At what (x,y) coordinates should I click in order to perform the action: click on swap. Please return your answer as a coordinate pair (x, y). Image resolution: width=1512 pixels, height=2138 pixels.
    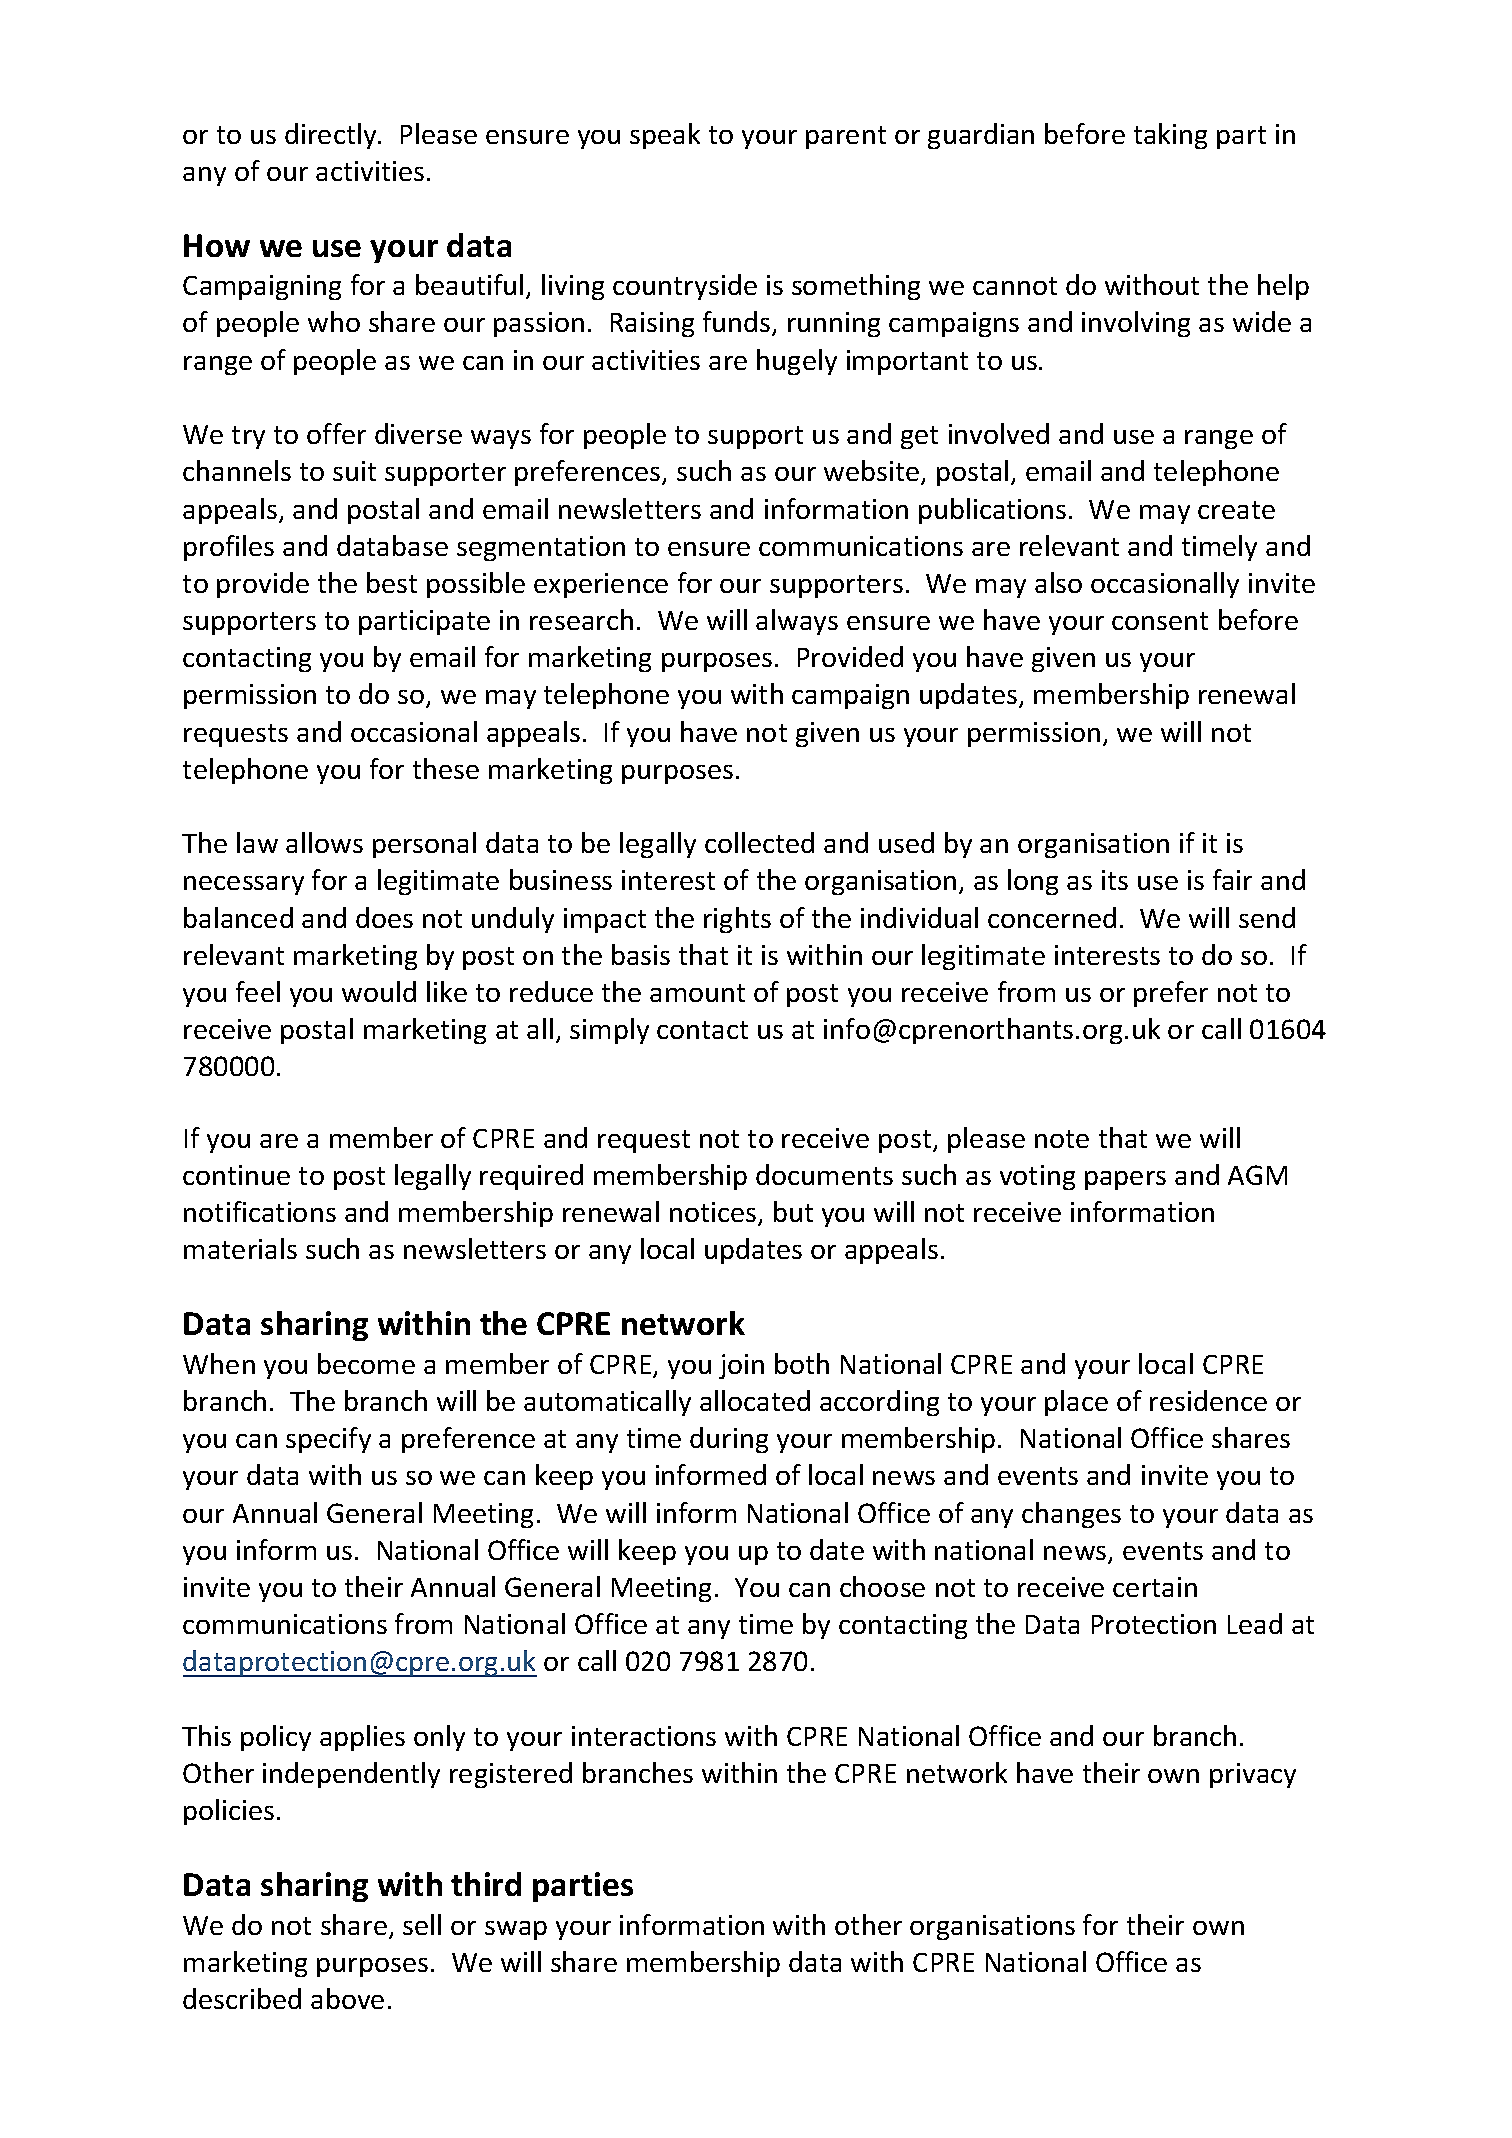
    Looking at the image, I should click on (516, 1930).
